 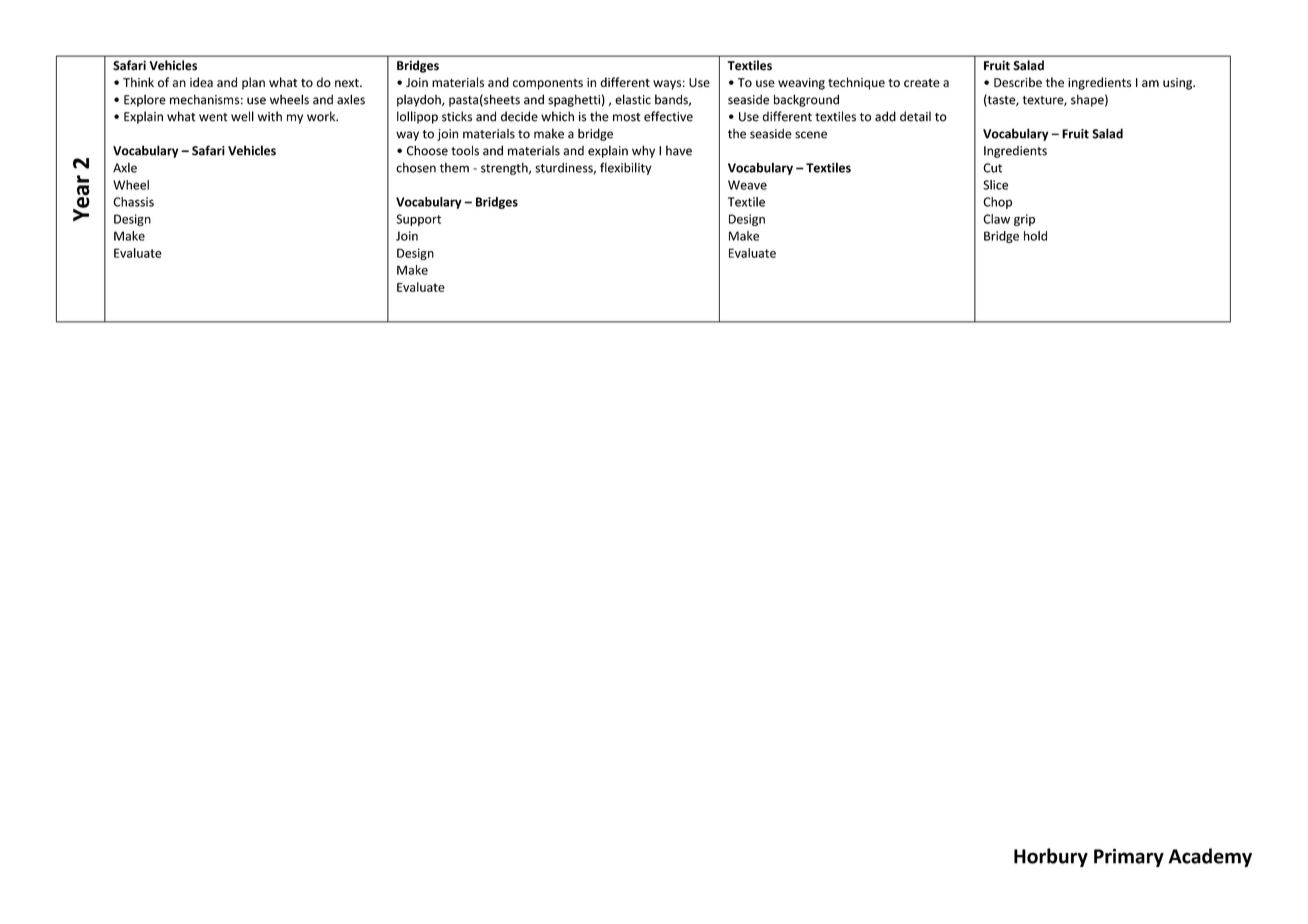 What do you see at coordinates (1210, 857) in the screenshot?
I see `Academy` at bounding box center [1210, 857].
